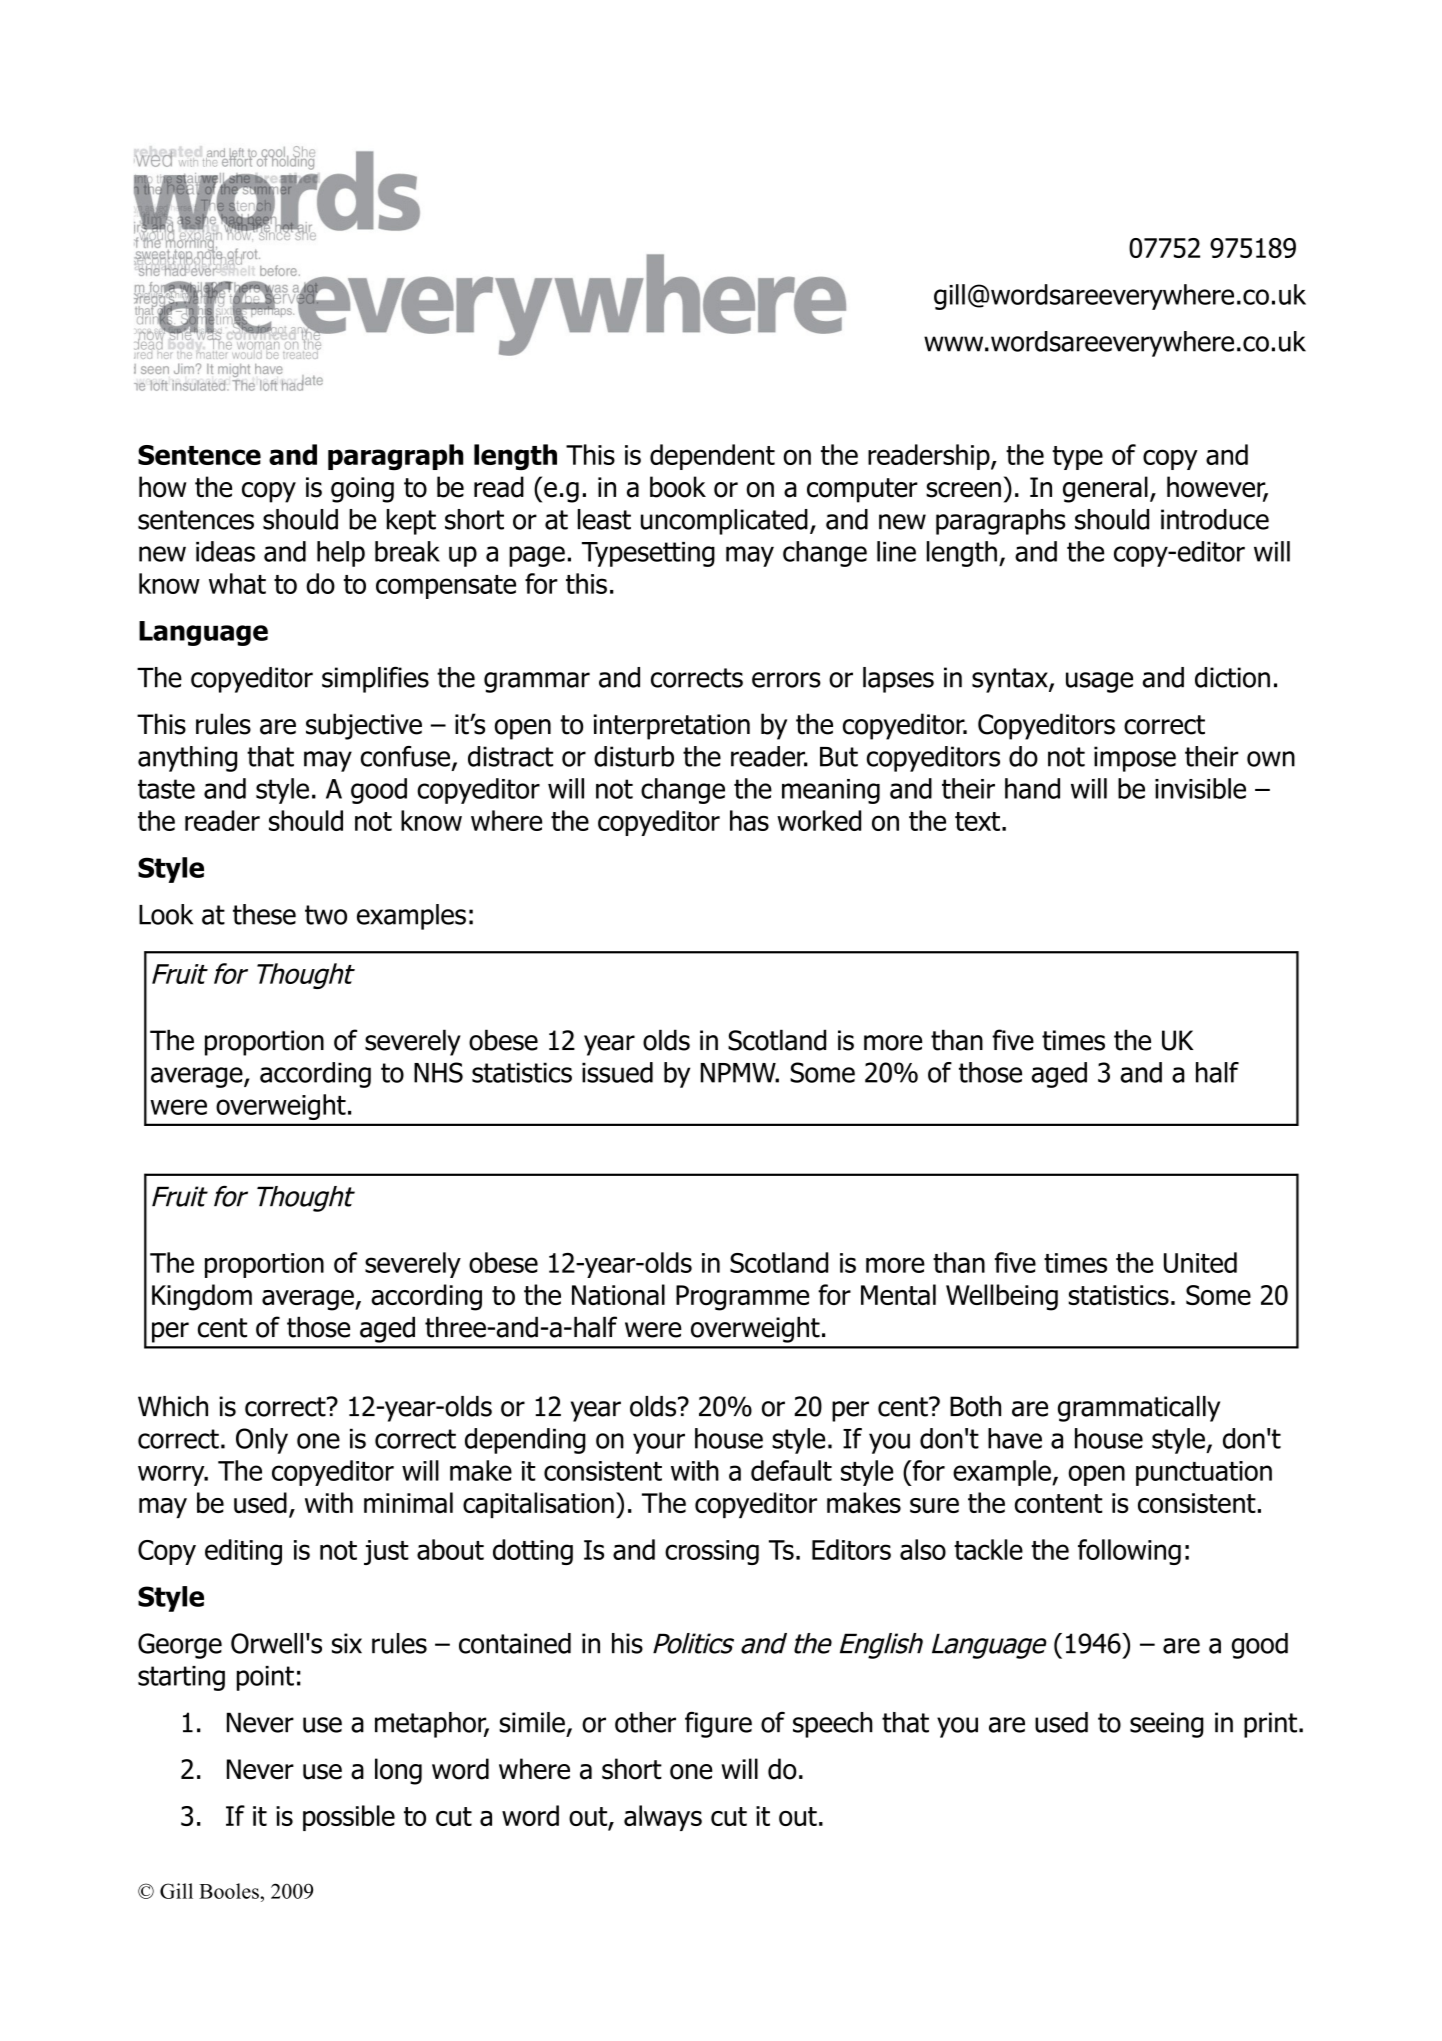 The image size is (1442, 2041). What do you see at coordinates (349, 1818) in the page?
I see `possible` at bounding box center [349, 1818].
